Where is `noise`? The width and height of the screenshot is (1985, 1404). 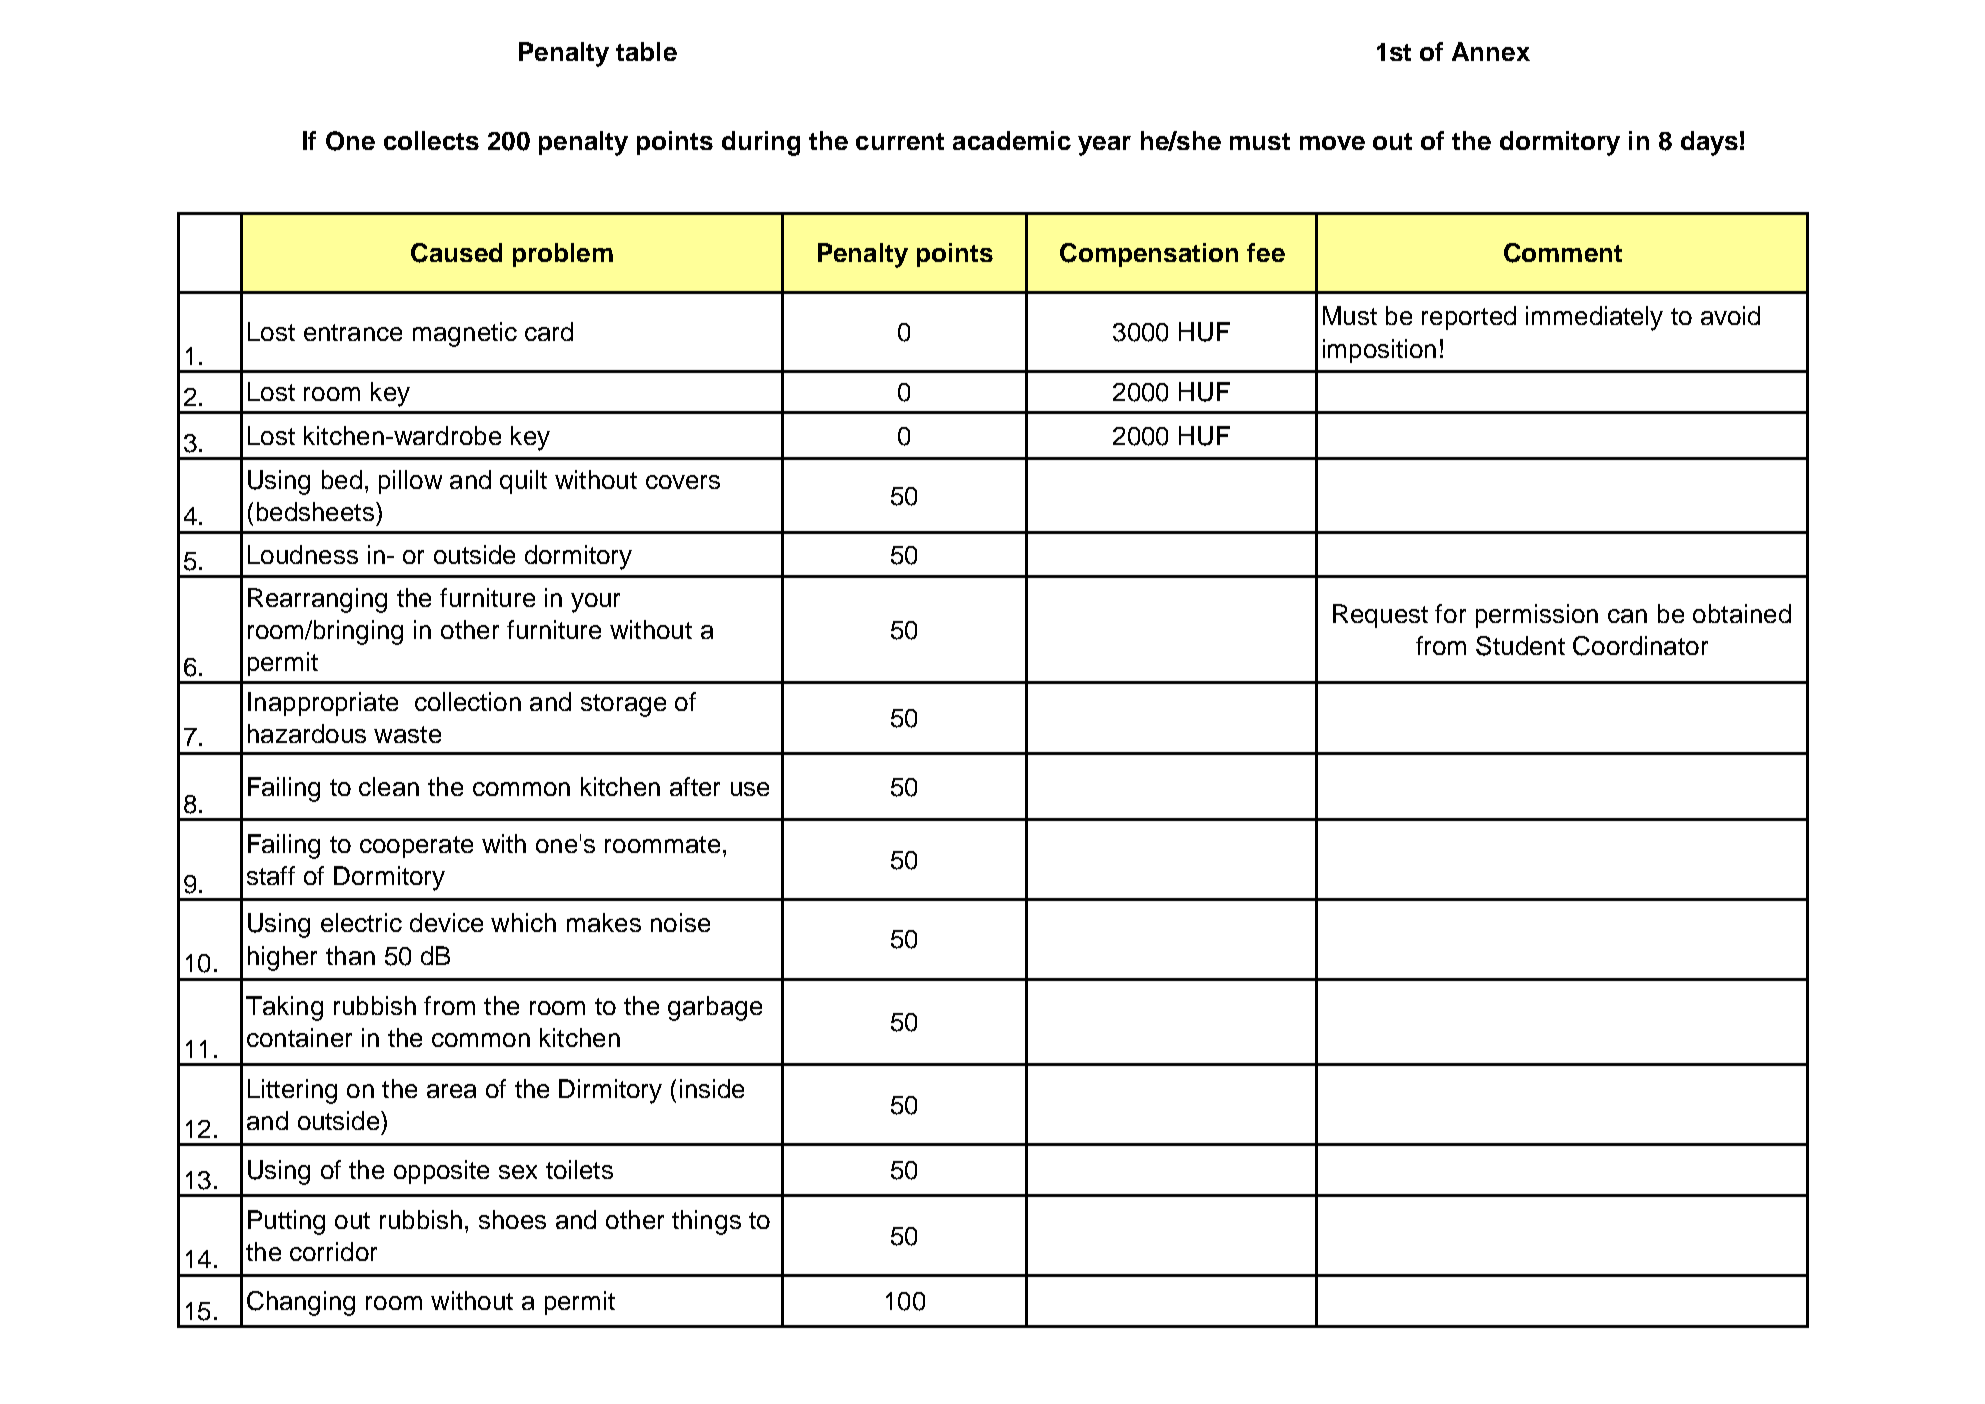 noise is located at coordinates (680, 922).
